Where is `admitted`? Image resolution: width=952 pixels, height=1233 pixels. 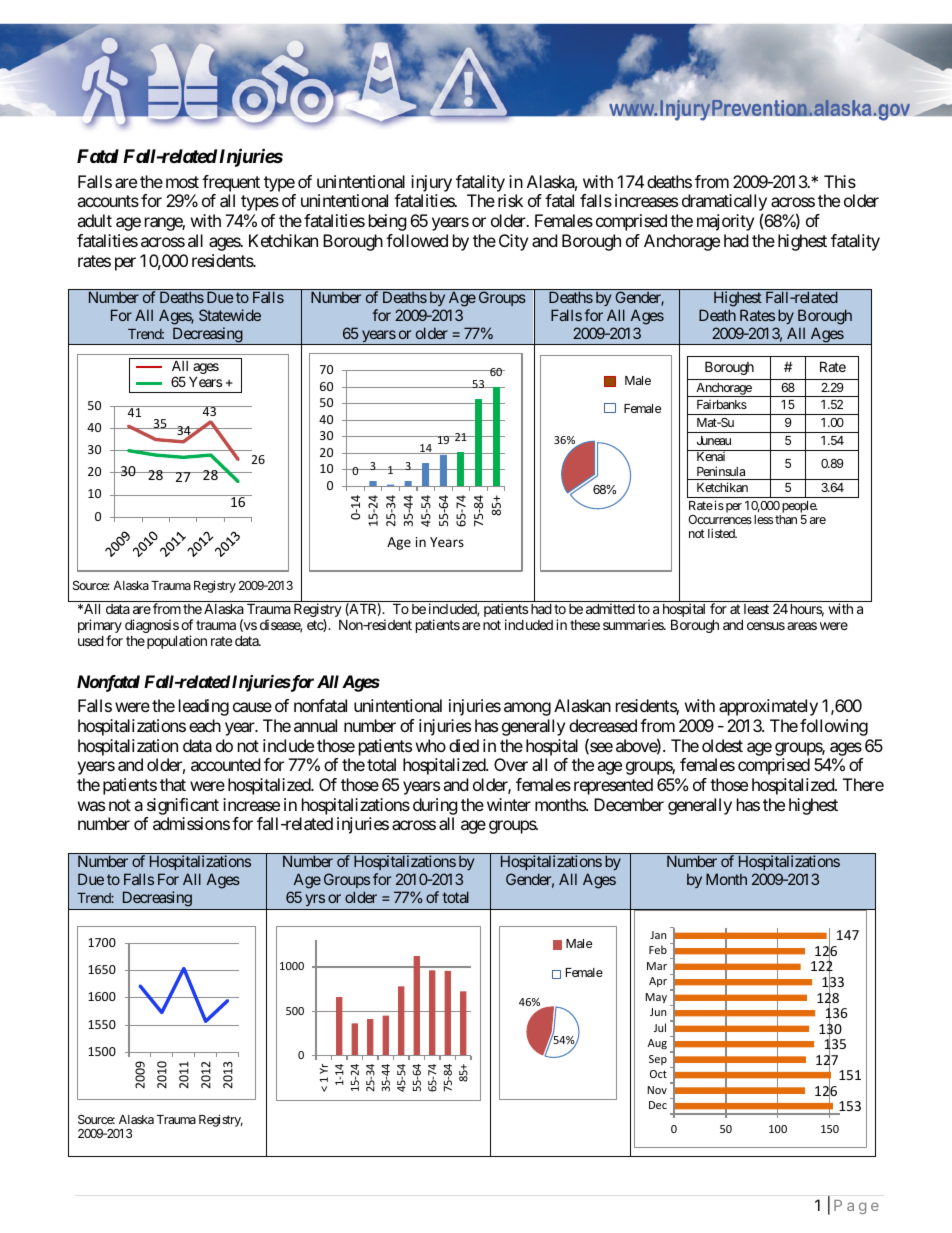 admitted is located at coordinates (610, 608).
